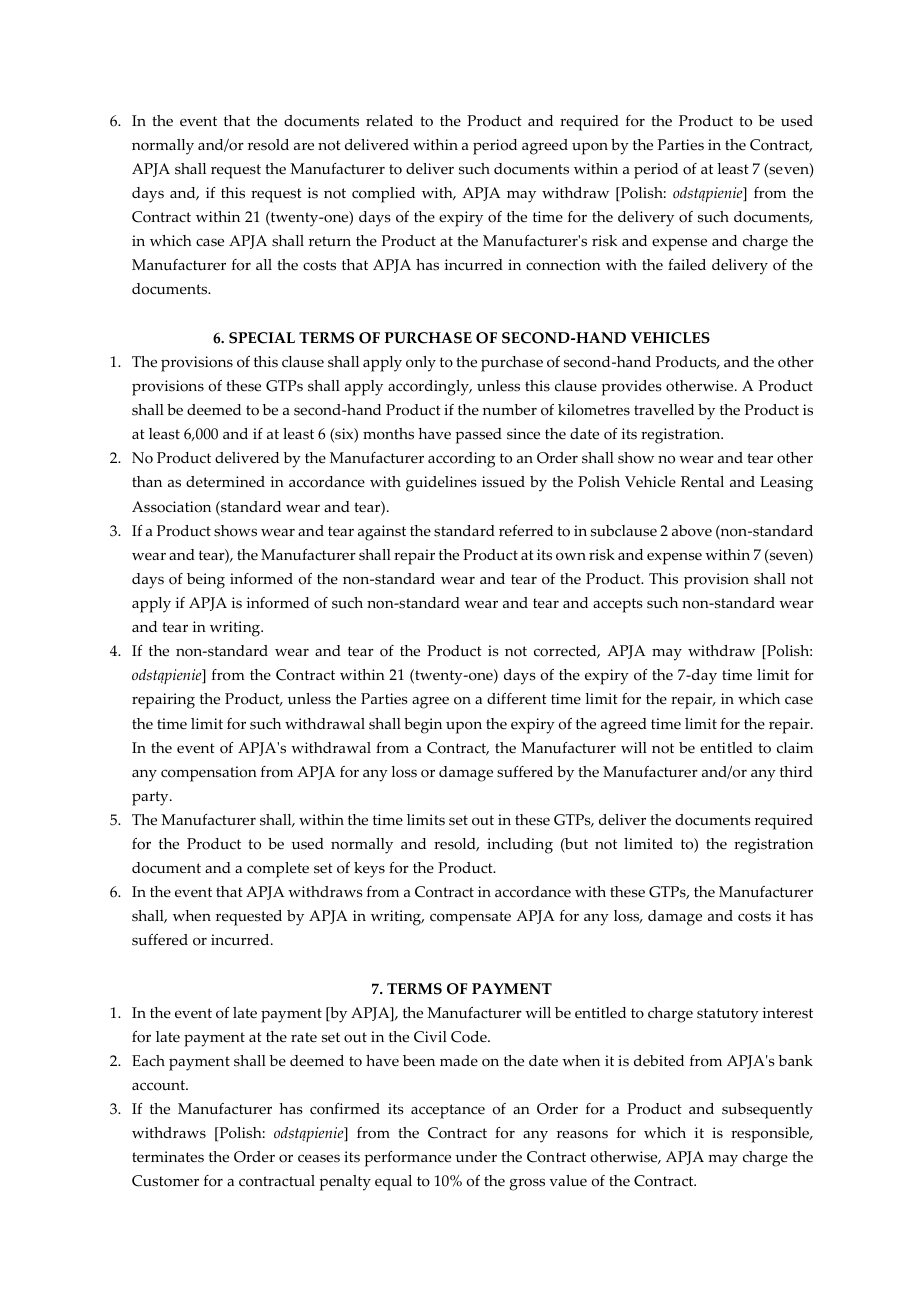 The image size is (924, 1308). What do you see at coordinates (304, 146) in the screenshot?
I see `are` at bounding box center [304, 146].
